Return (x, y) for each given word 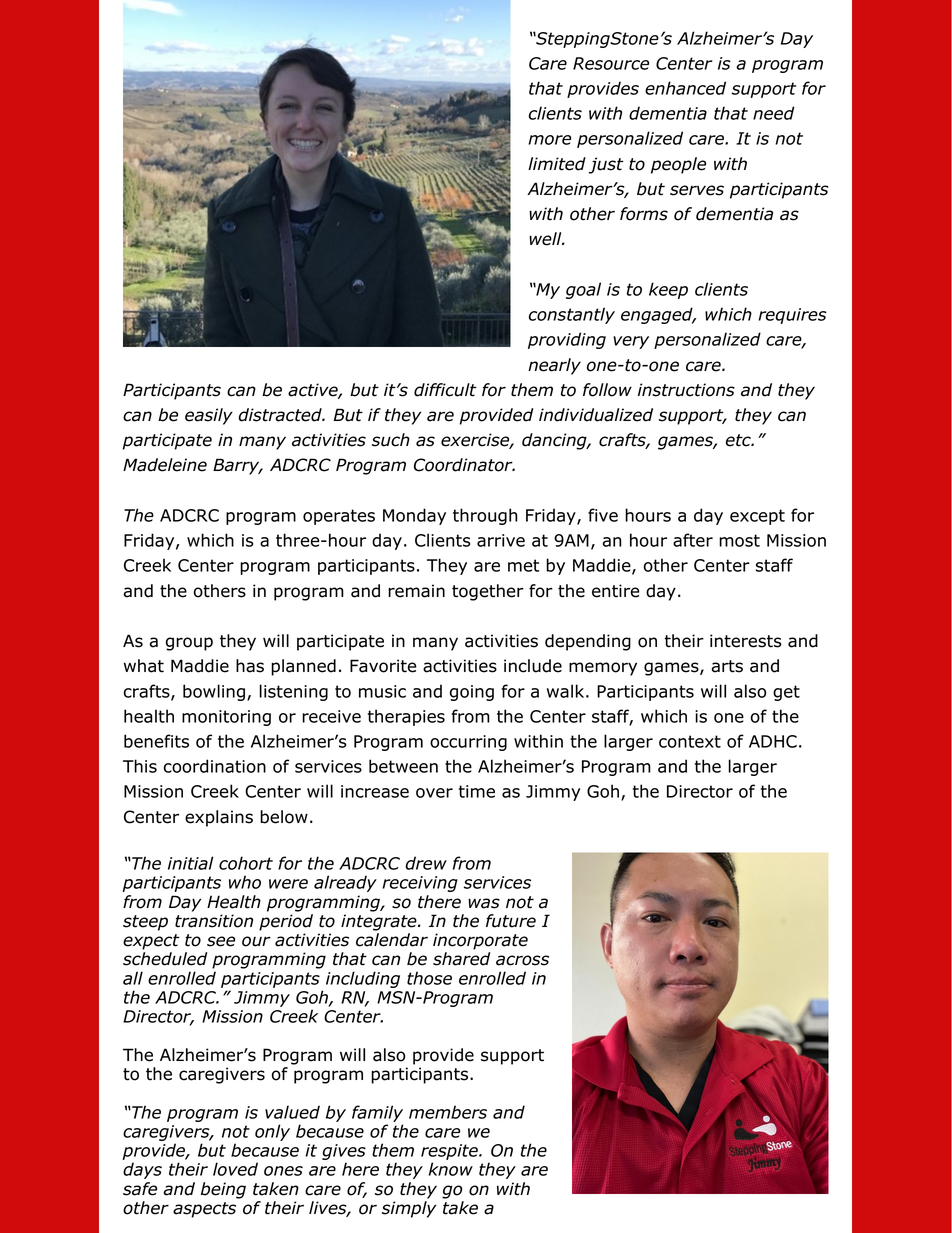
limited (557, 164)
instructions (686, 390)
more (549, 140)
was (484, 903)
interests (746, 641)
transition (214, 921)
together (488, 592)
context (690, 741)
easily (209, 416)
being (223, 1190)
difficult (445, 390)
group (189, 644)
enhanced (685, 88)
